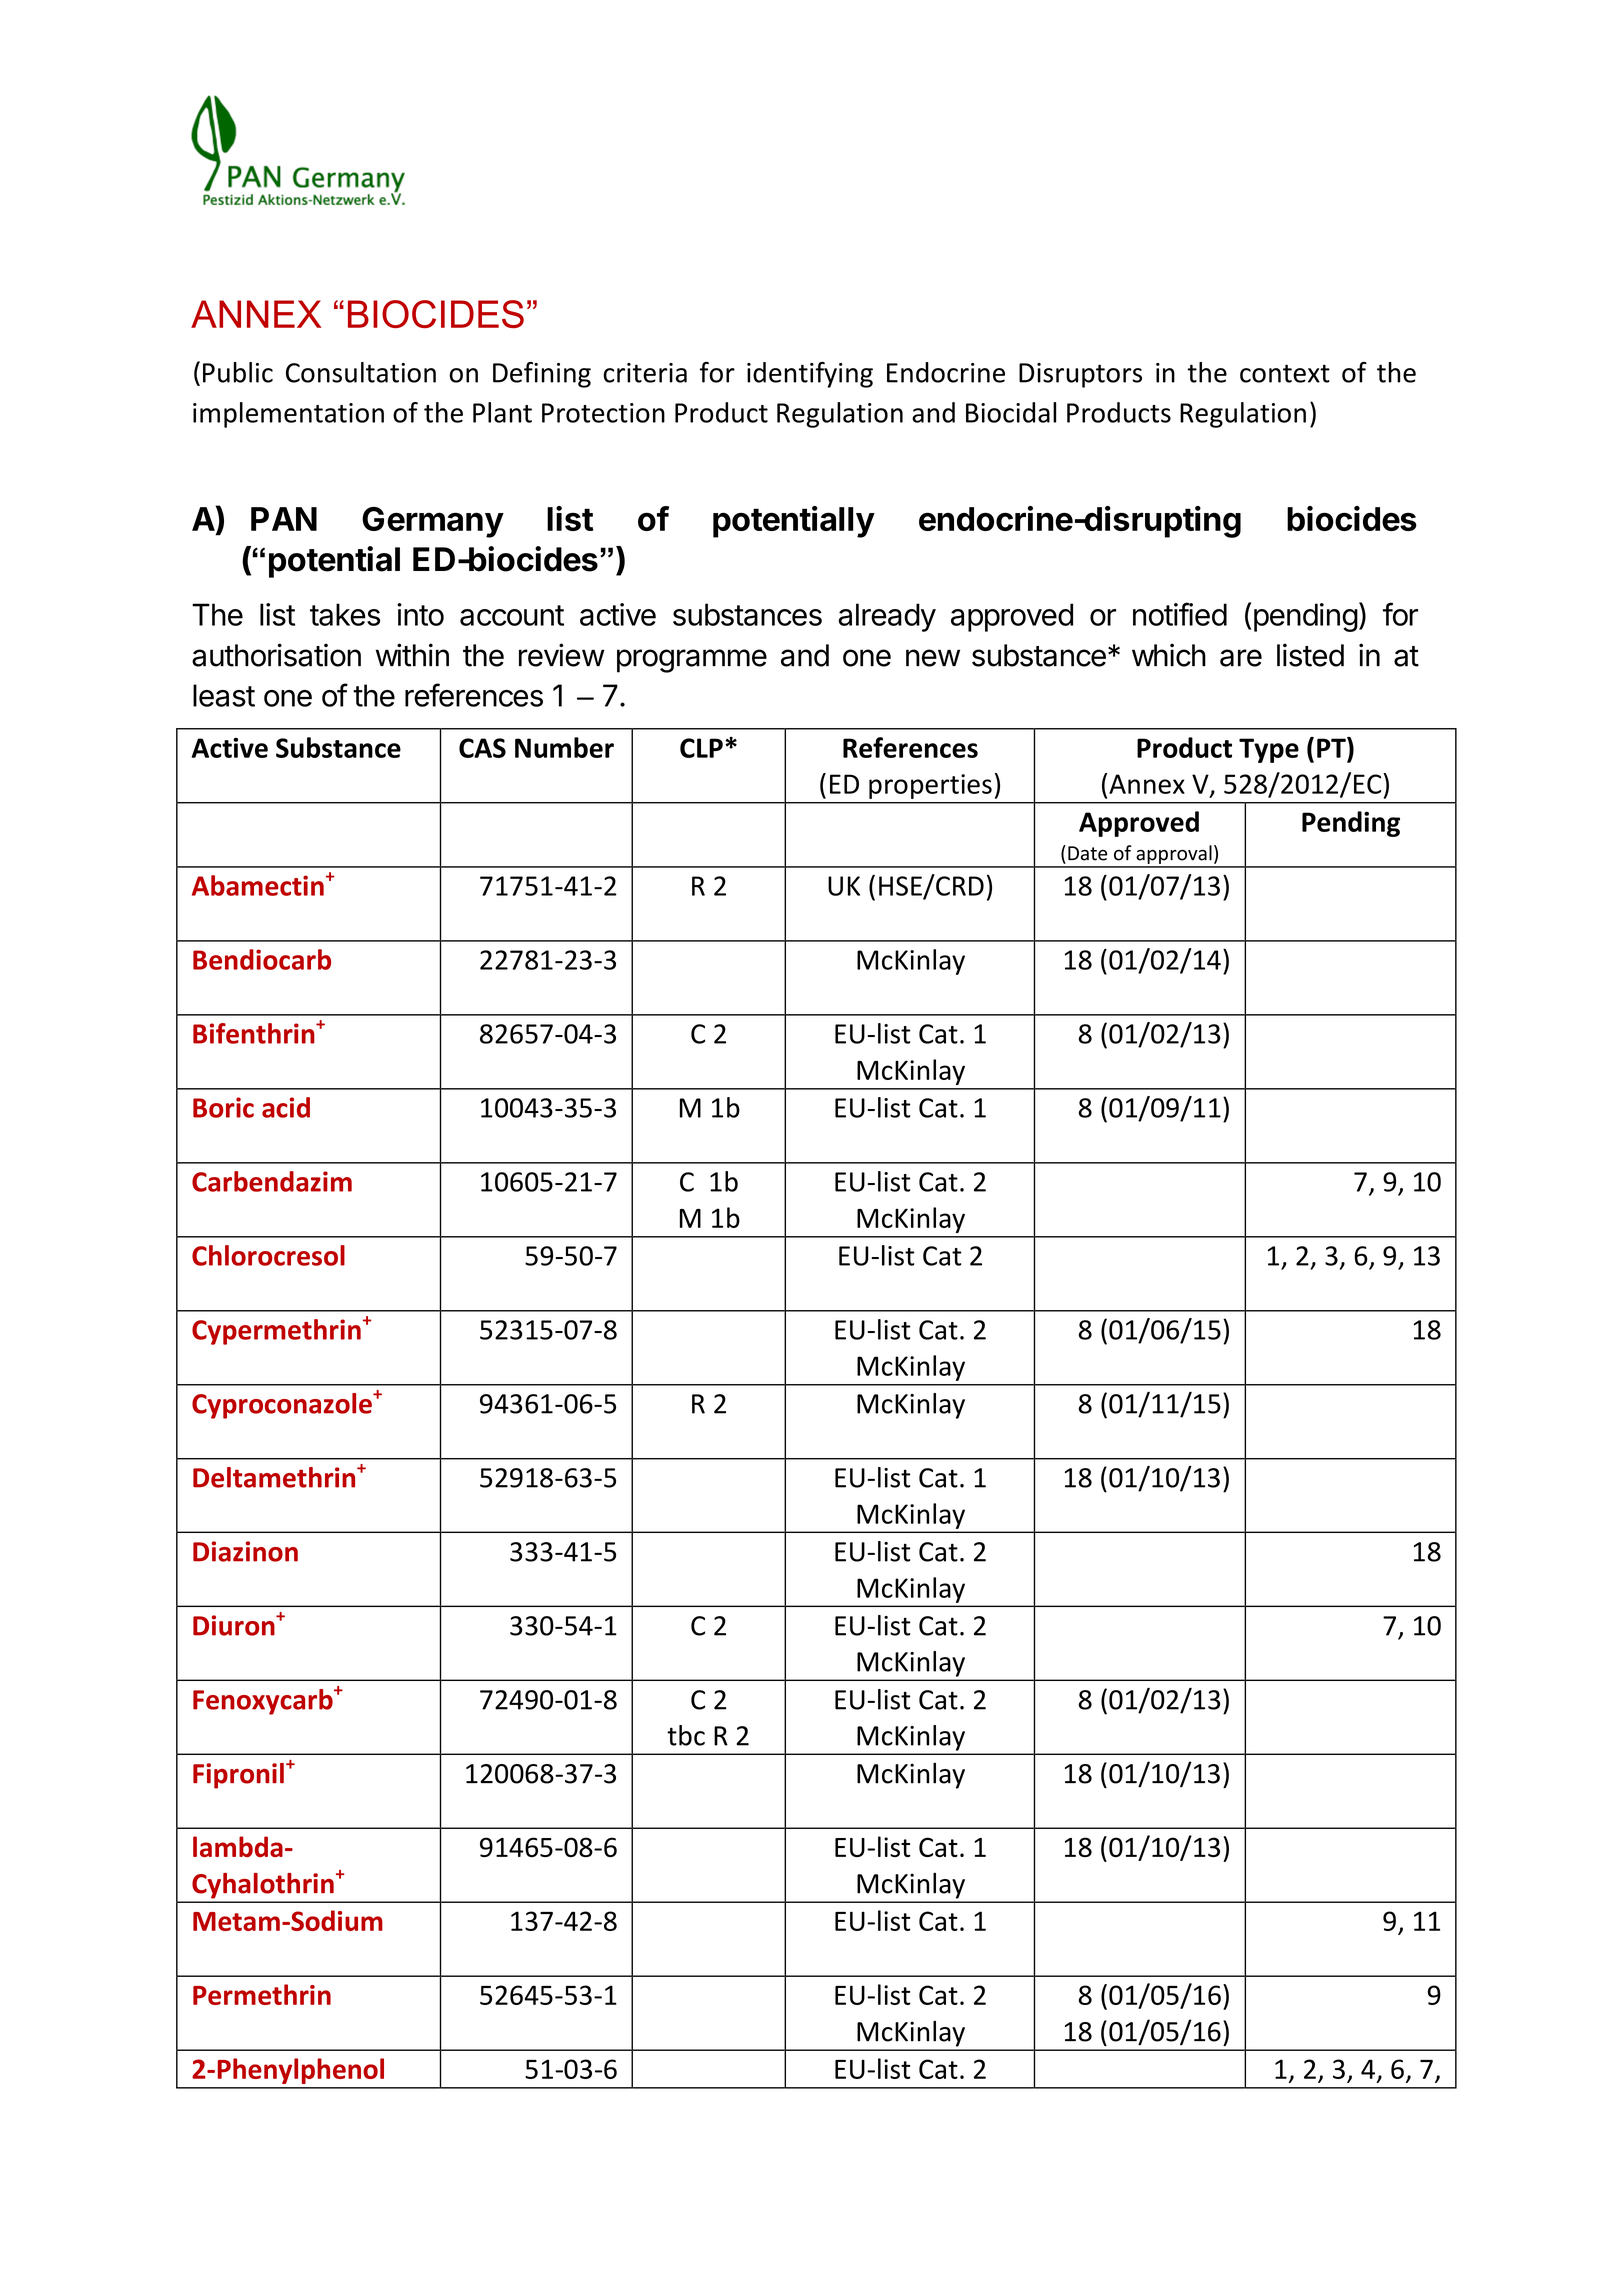 The height and width of the page is (2276, 1609). What do you see at coordinates (930, 786) in the page?
I see `properties` at bounding box center [930, 786].
